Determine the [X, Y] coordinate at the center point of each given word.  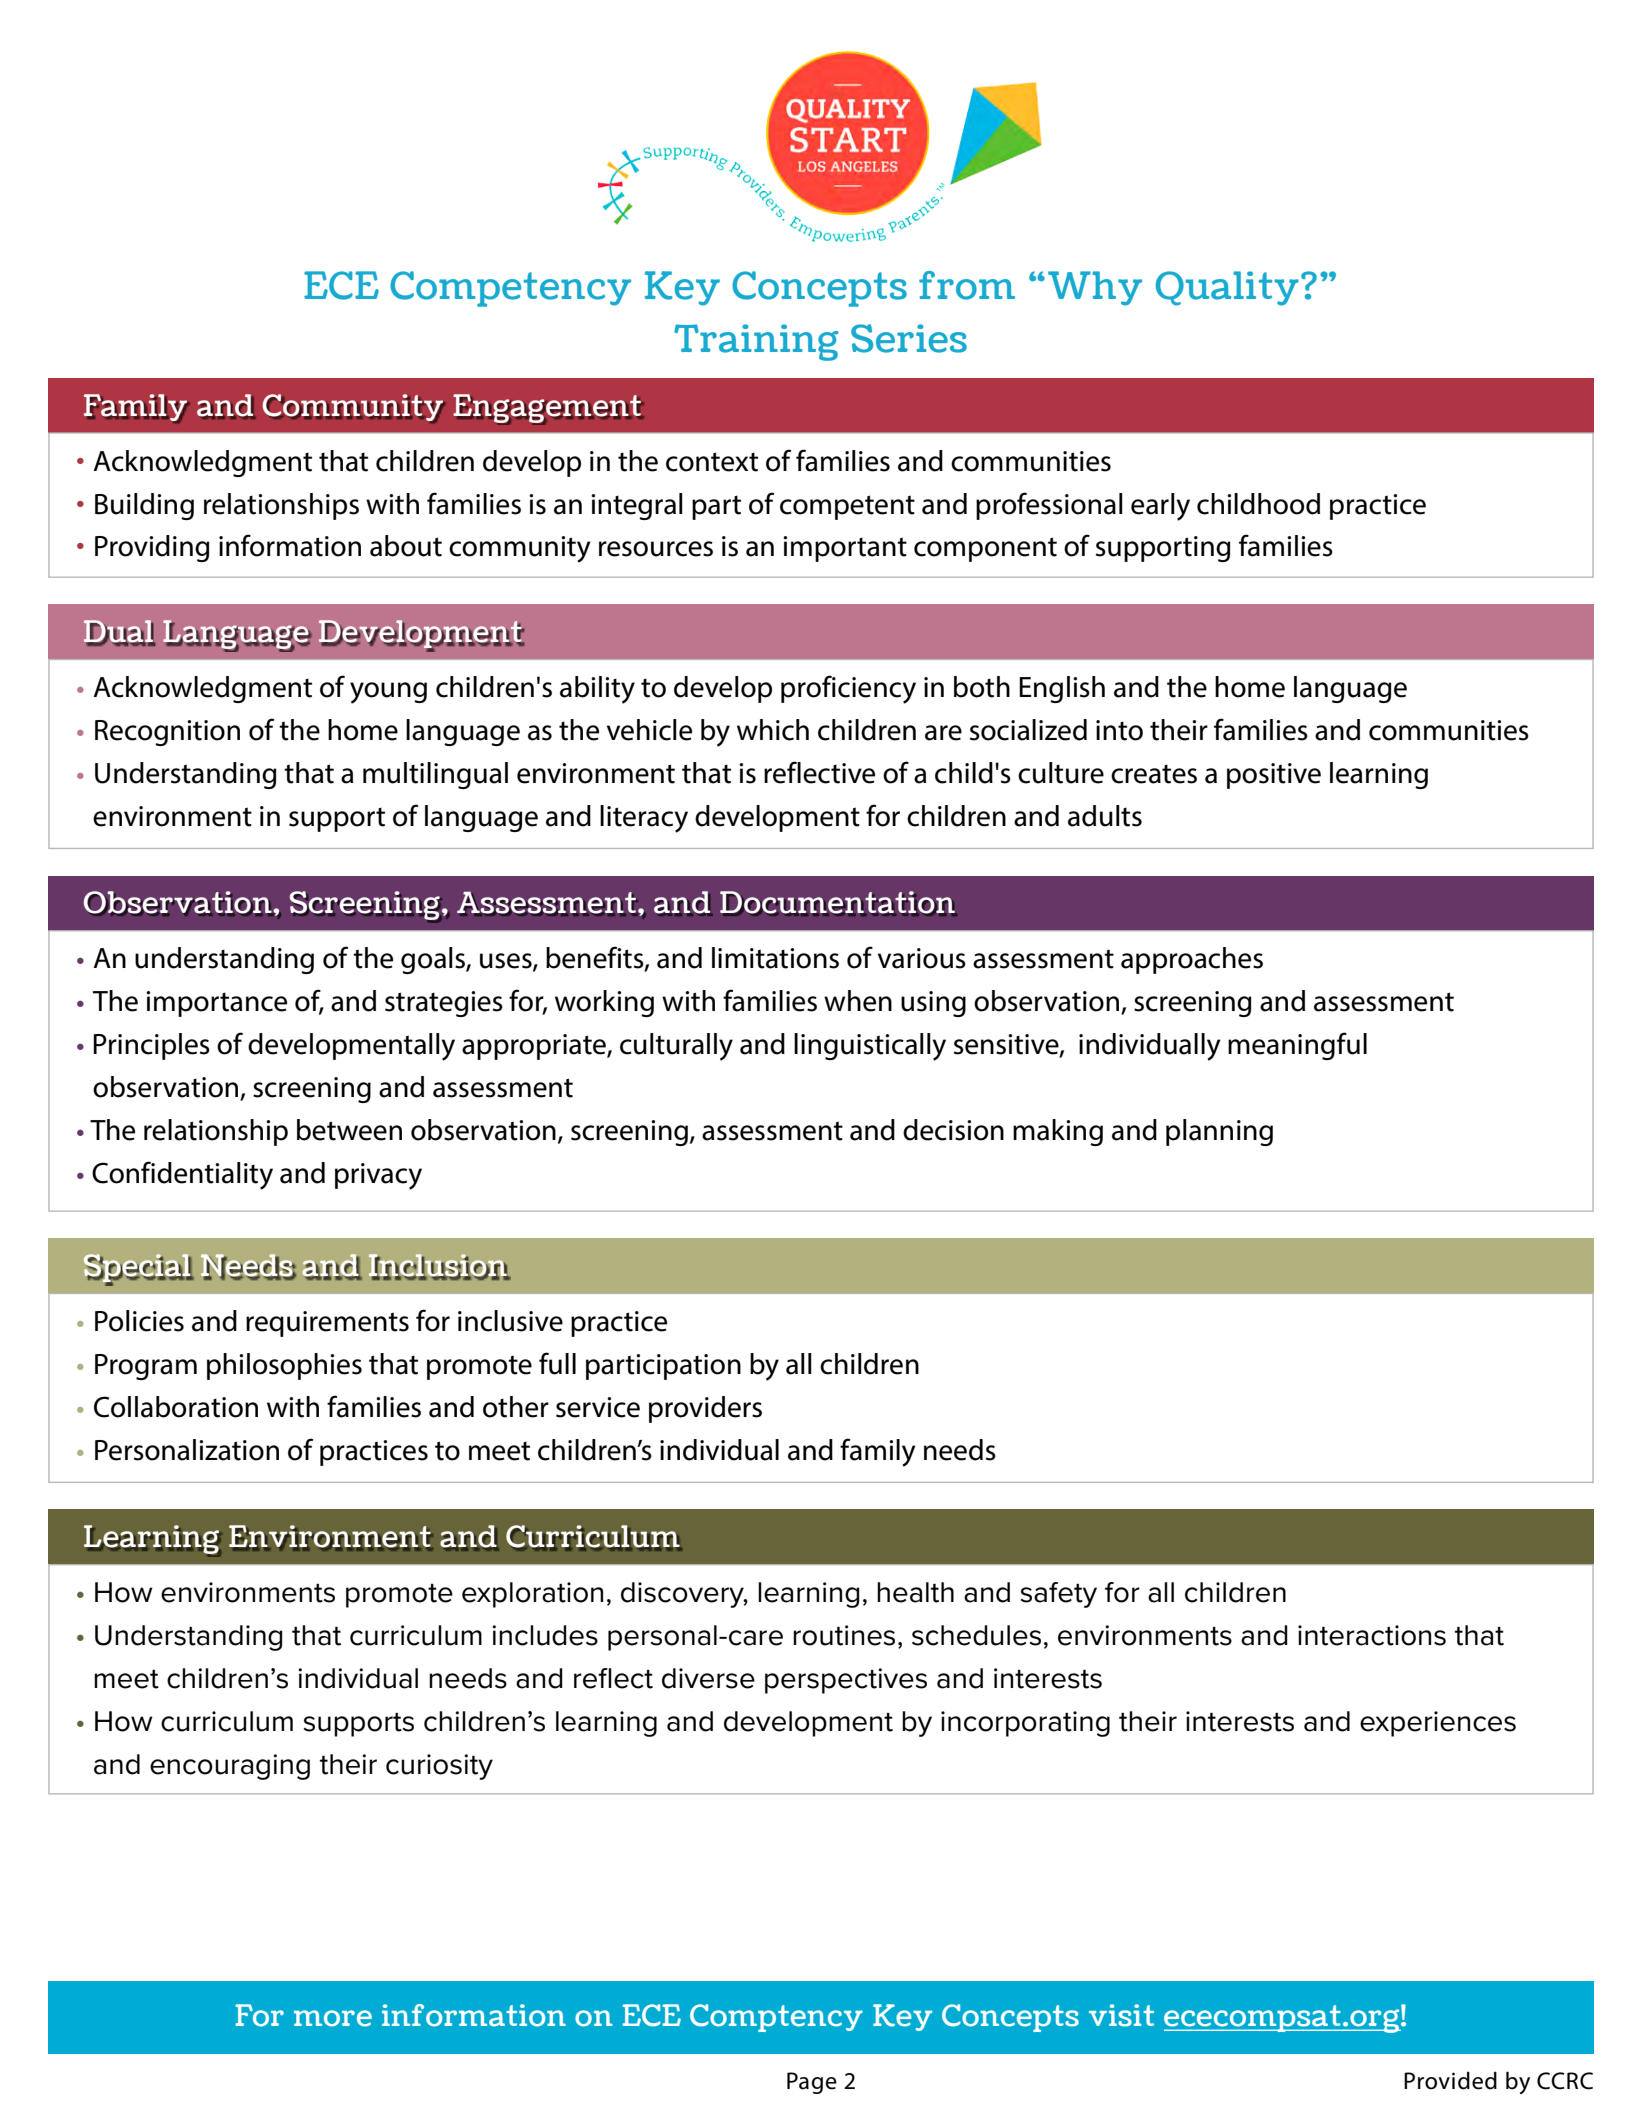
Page [812, 2083]
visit [1121, 2015]
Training [756, 342]
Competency [510, 289]
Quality [1227, 288]
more [333, 2018]
